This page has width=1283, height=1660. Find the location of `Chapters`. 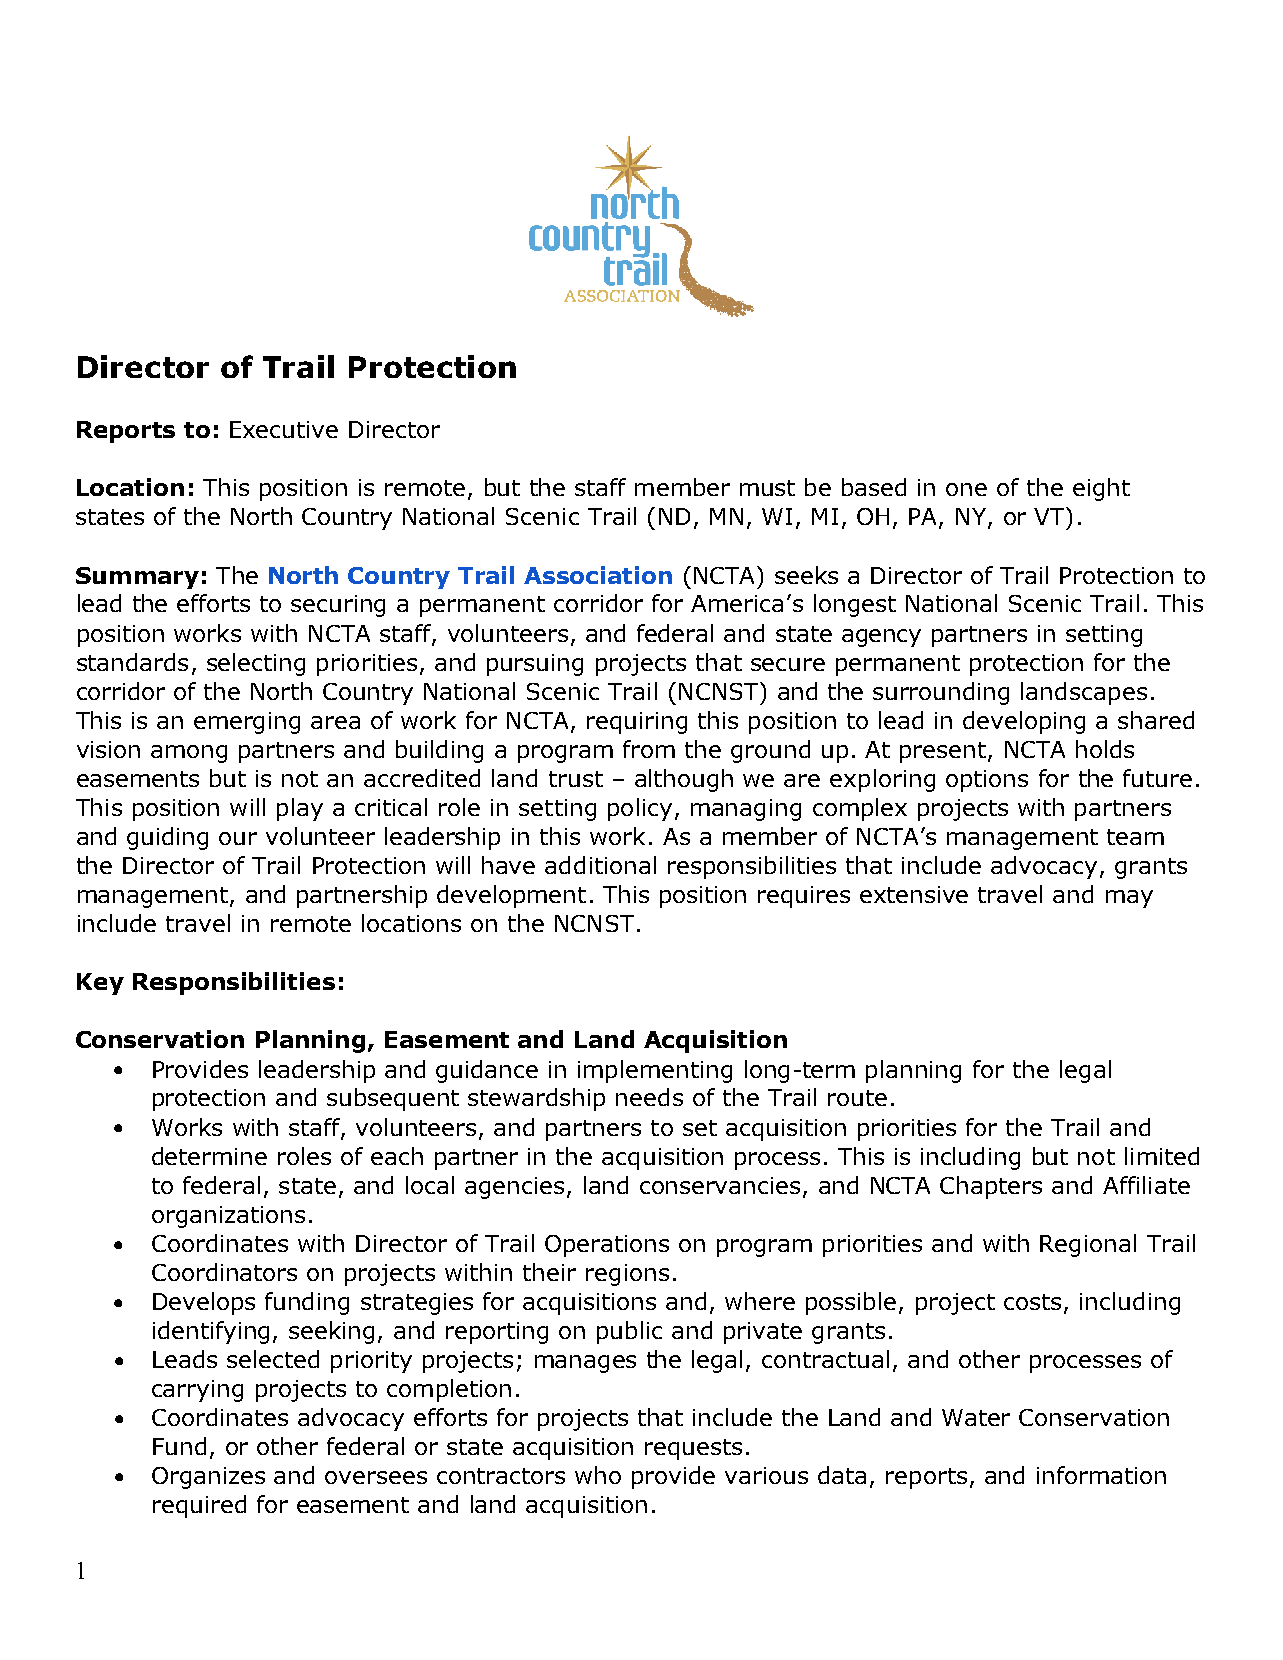

Chapters is located at coordinates (991, 1187).
